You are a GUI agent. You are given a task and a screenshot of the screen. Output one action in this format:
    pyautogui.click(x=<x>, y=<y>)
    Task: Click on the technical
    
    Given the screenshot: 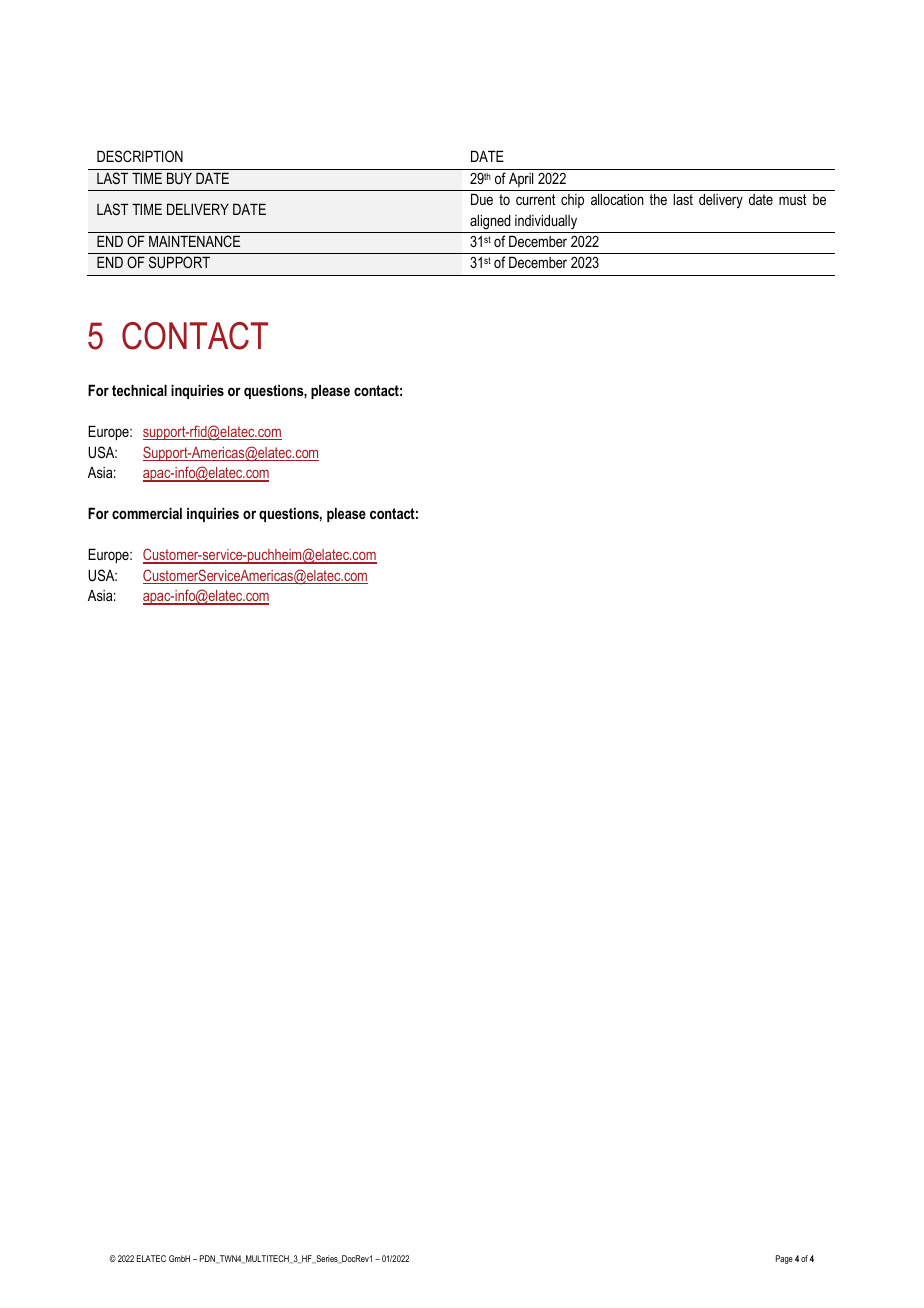 What is the action you would take?
    pyautogui.click(x=139, y=390)
